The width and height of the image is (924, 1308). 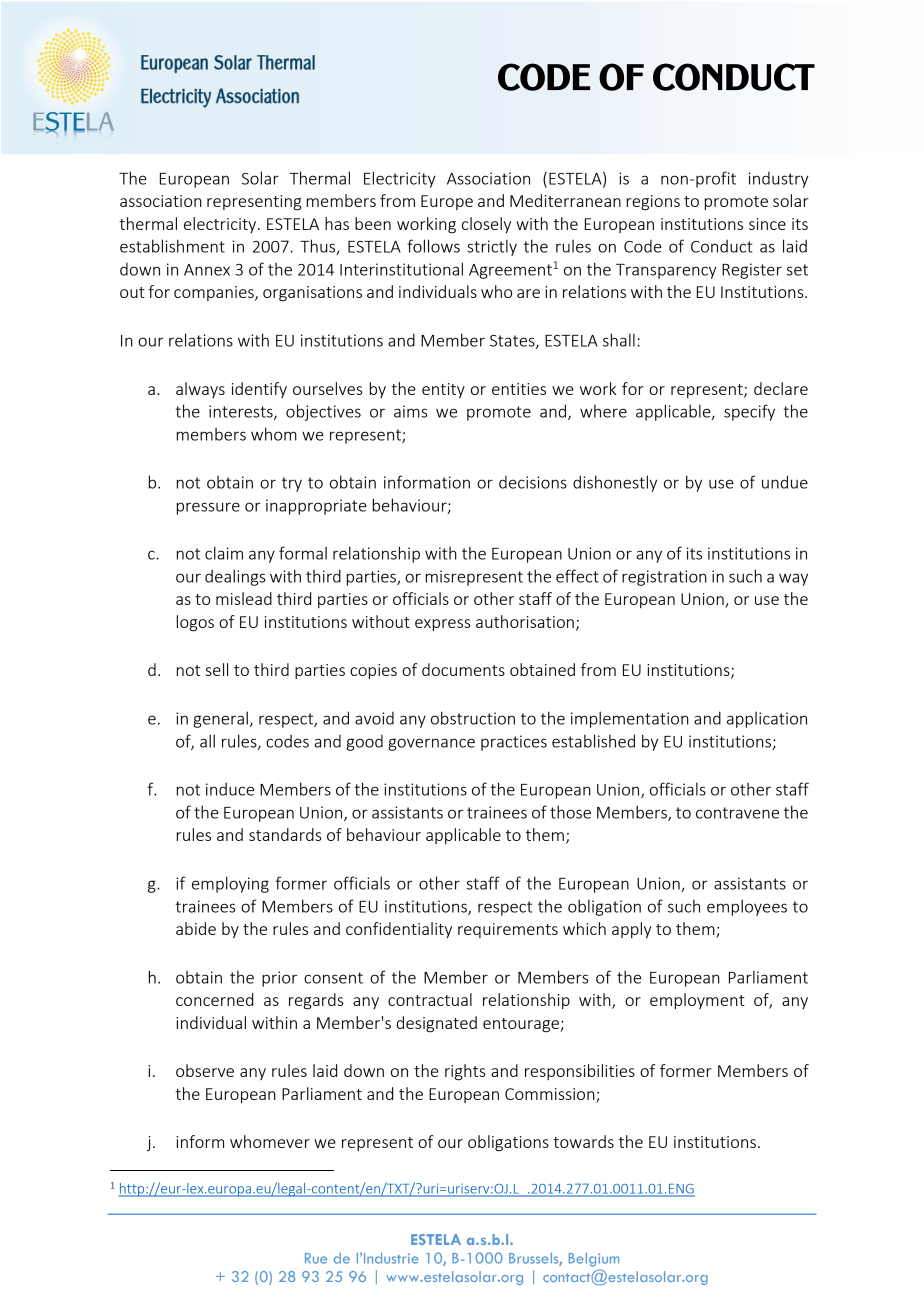 What do you see at coordinates (279, 979) in the image?
I see `prior` at bounding box center [279, 979].
